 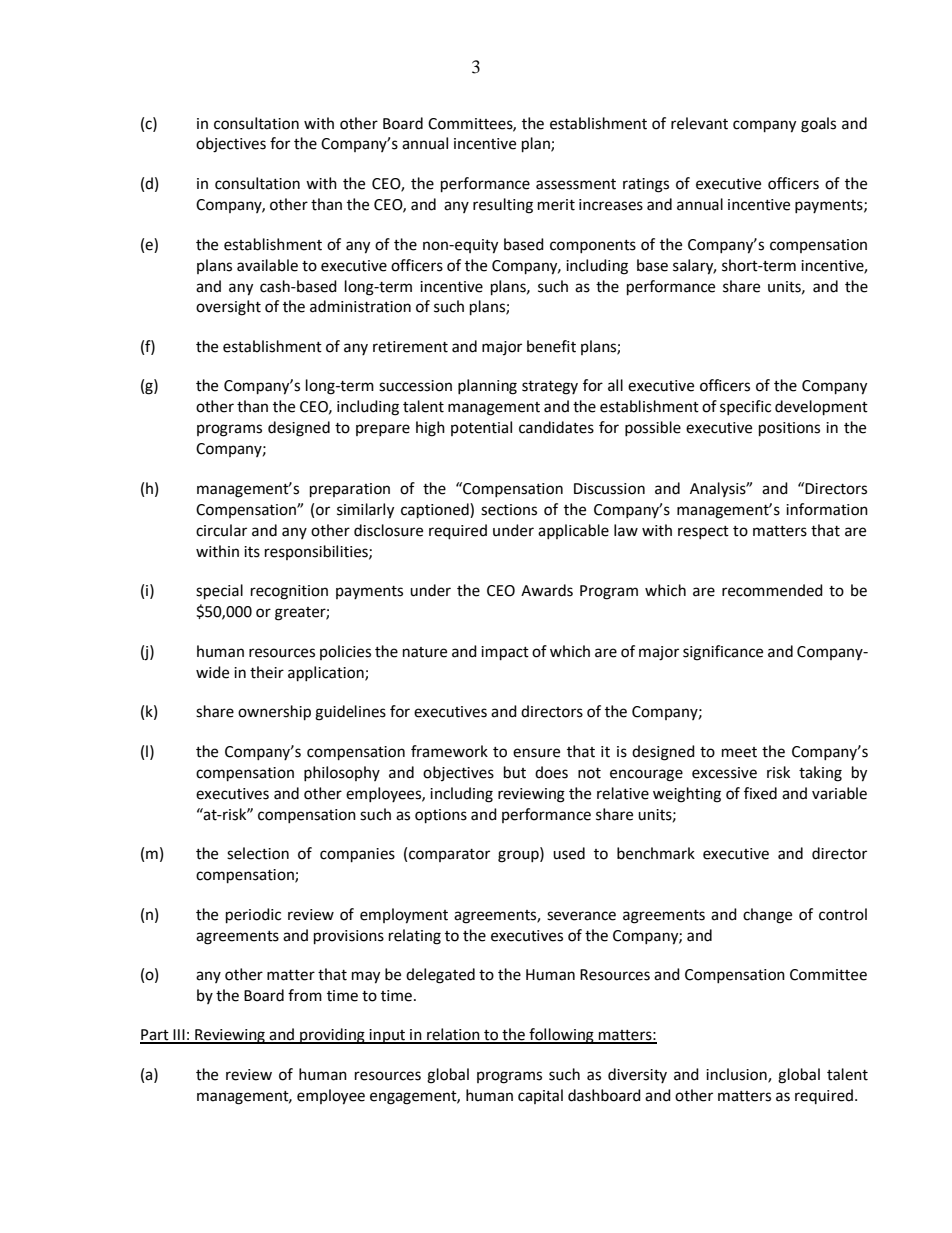 What do you see at coordinates (737, 1075) in the screenshot?
I see `inclusion` at bounding box center [737, 1075].
